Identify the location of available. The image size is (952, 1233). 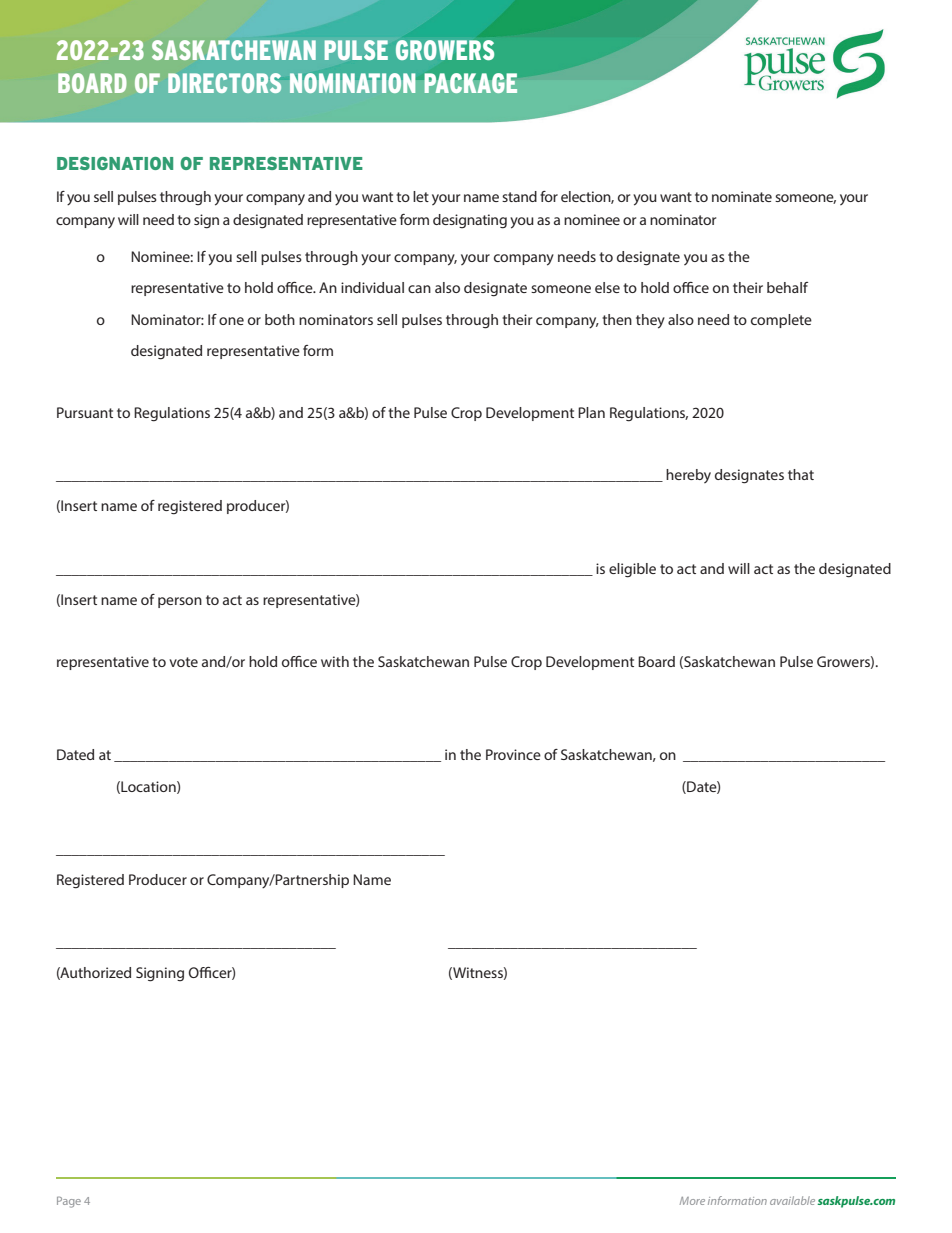
(792, 1200).
